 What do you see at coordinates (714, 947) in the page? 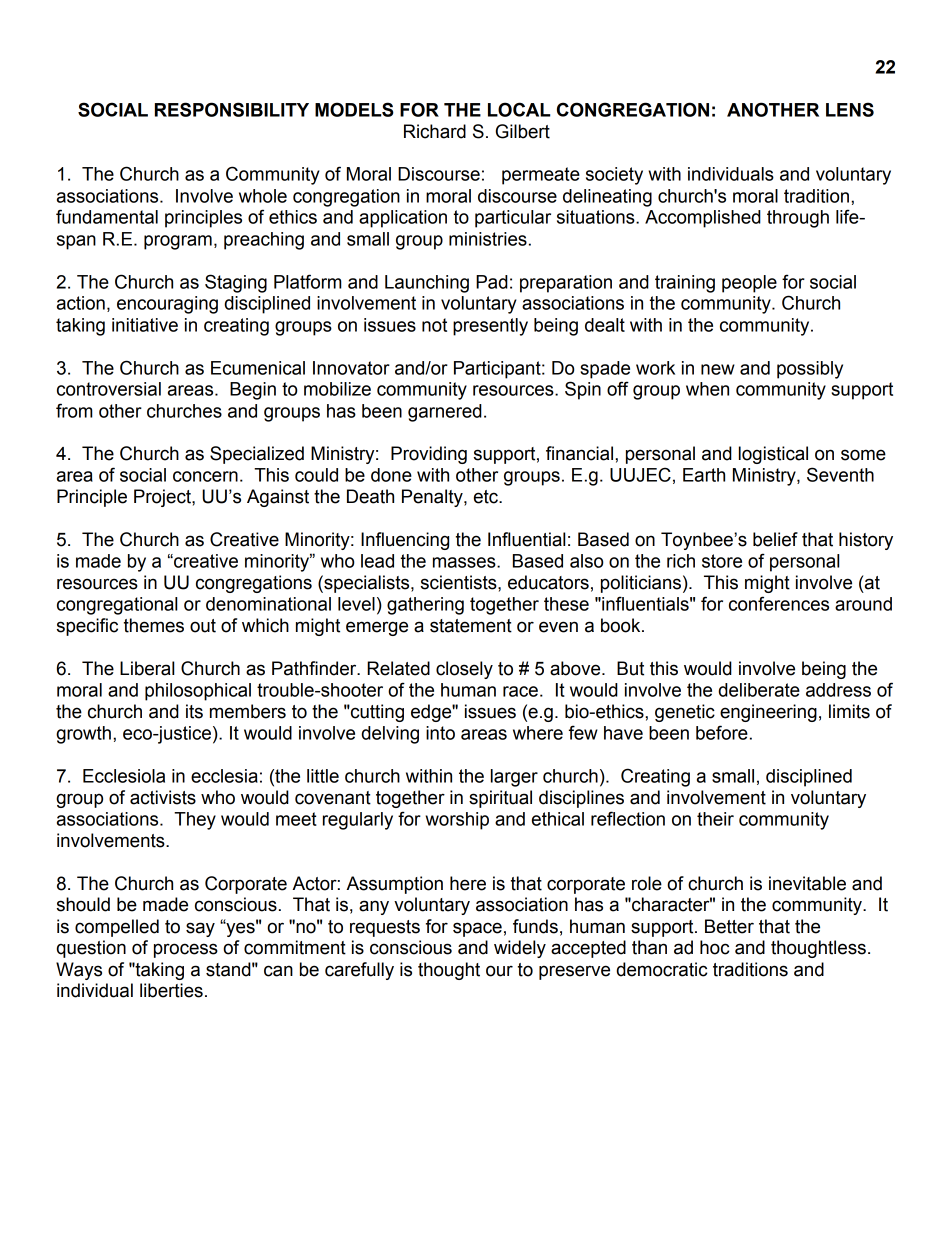
I see `hoc` at bounding box center [714, 947].
